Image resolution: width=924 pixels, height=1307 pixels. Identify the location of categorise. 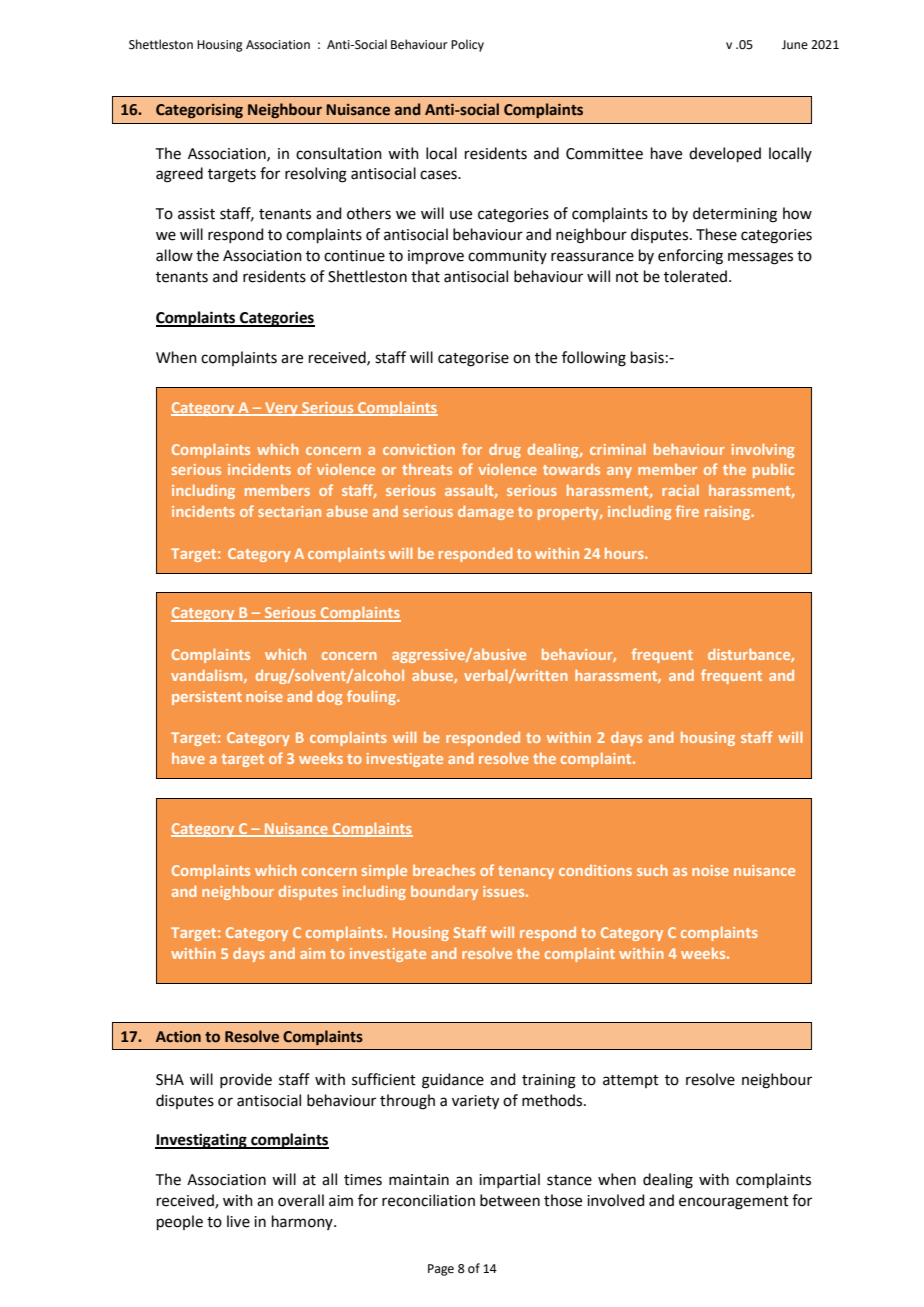
(473, 359).
